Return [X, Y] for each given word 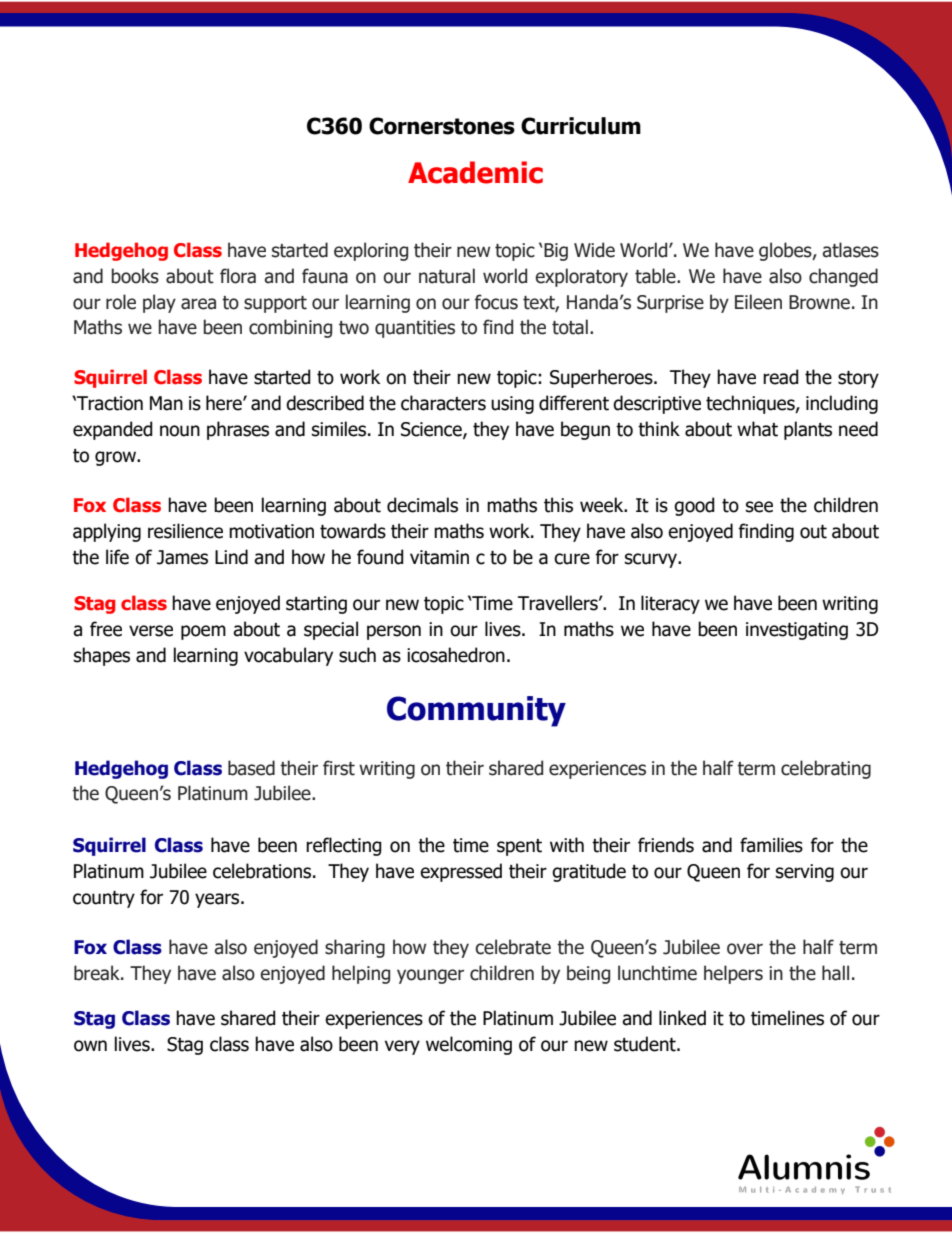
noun [180, 431]
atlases [851, 250]
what [757, 429]
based [251, 768]
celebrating [826, 769]
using [512, 405]
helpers [733, 974]
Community [476, 711]
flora [238, 276]
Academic [475, 172]
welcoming [469, 1045]
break [98, 973]
